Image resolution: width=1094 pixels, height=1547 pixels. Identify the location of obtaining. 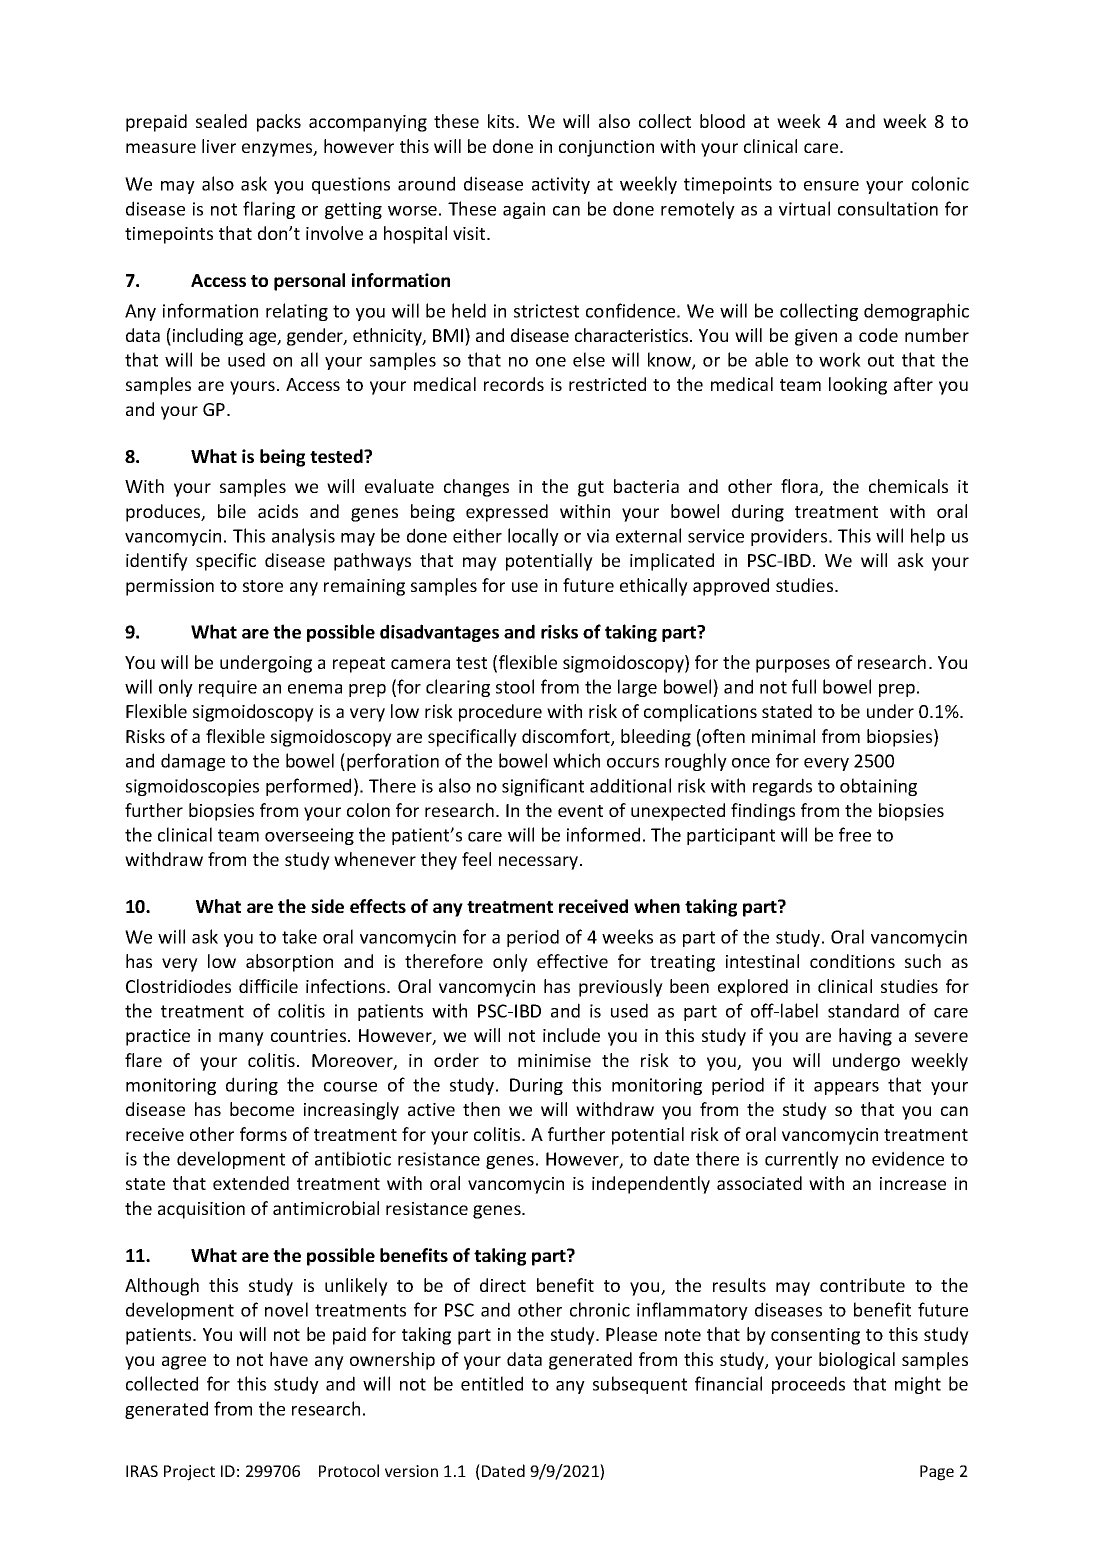
(878, 787).
